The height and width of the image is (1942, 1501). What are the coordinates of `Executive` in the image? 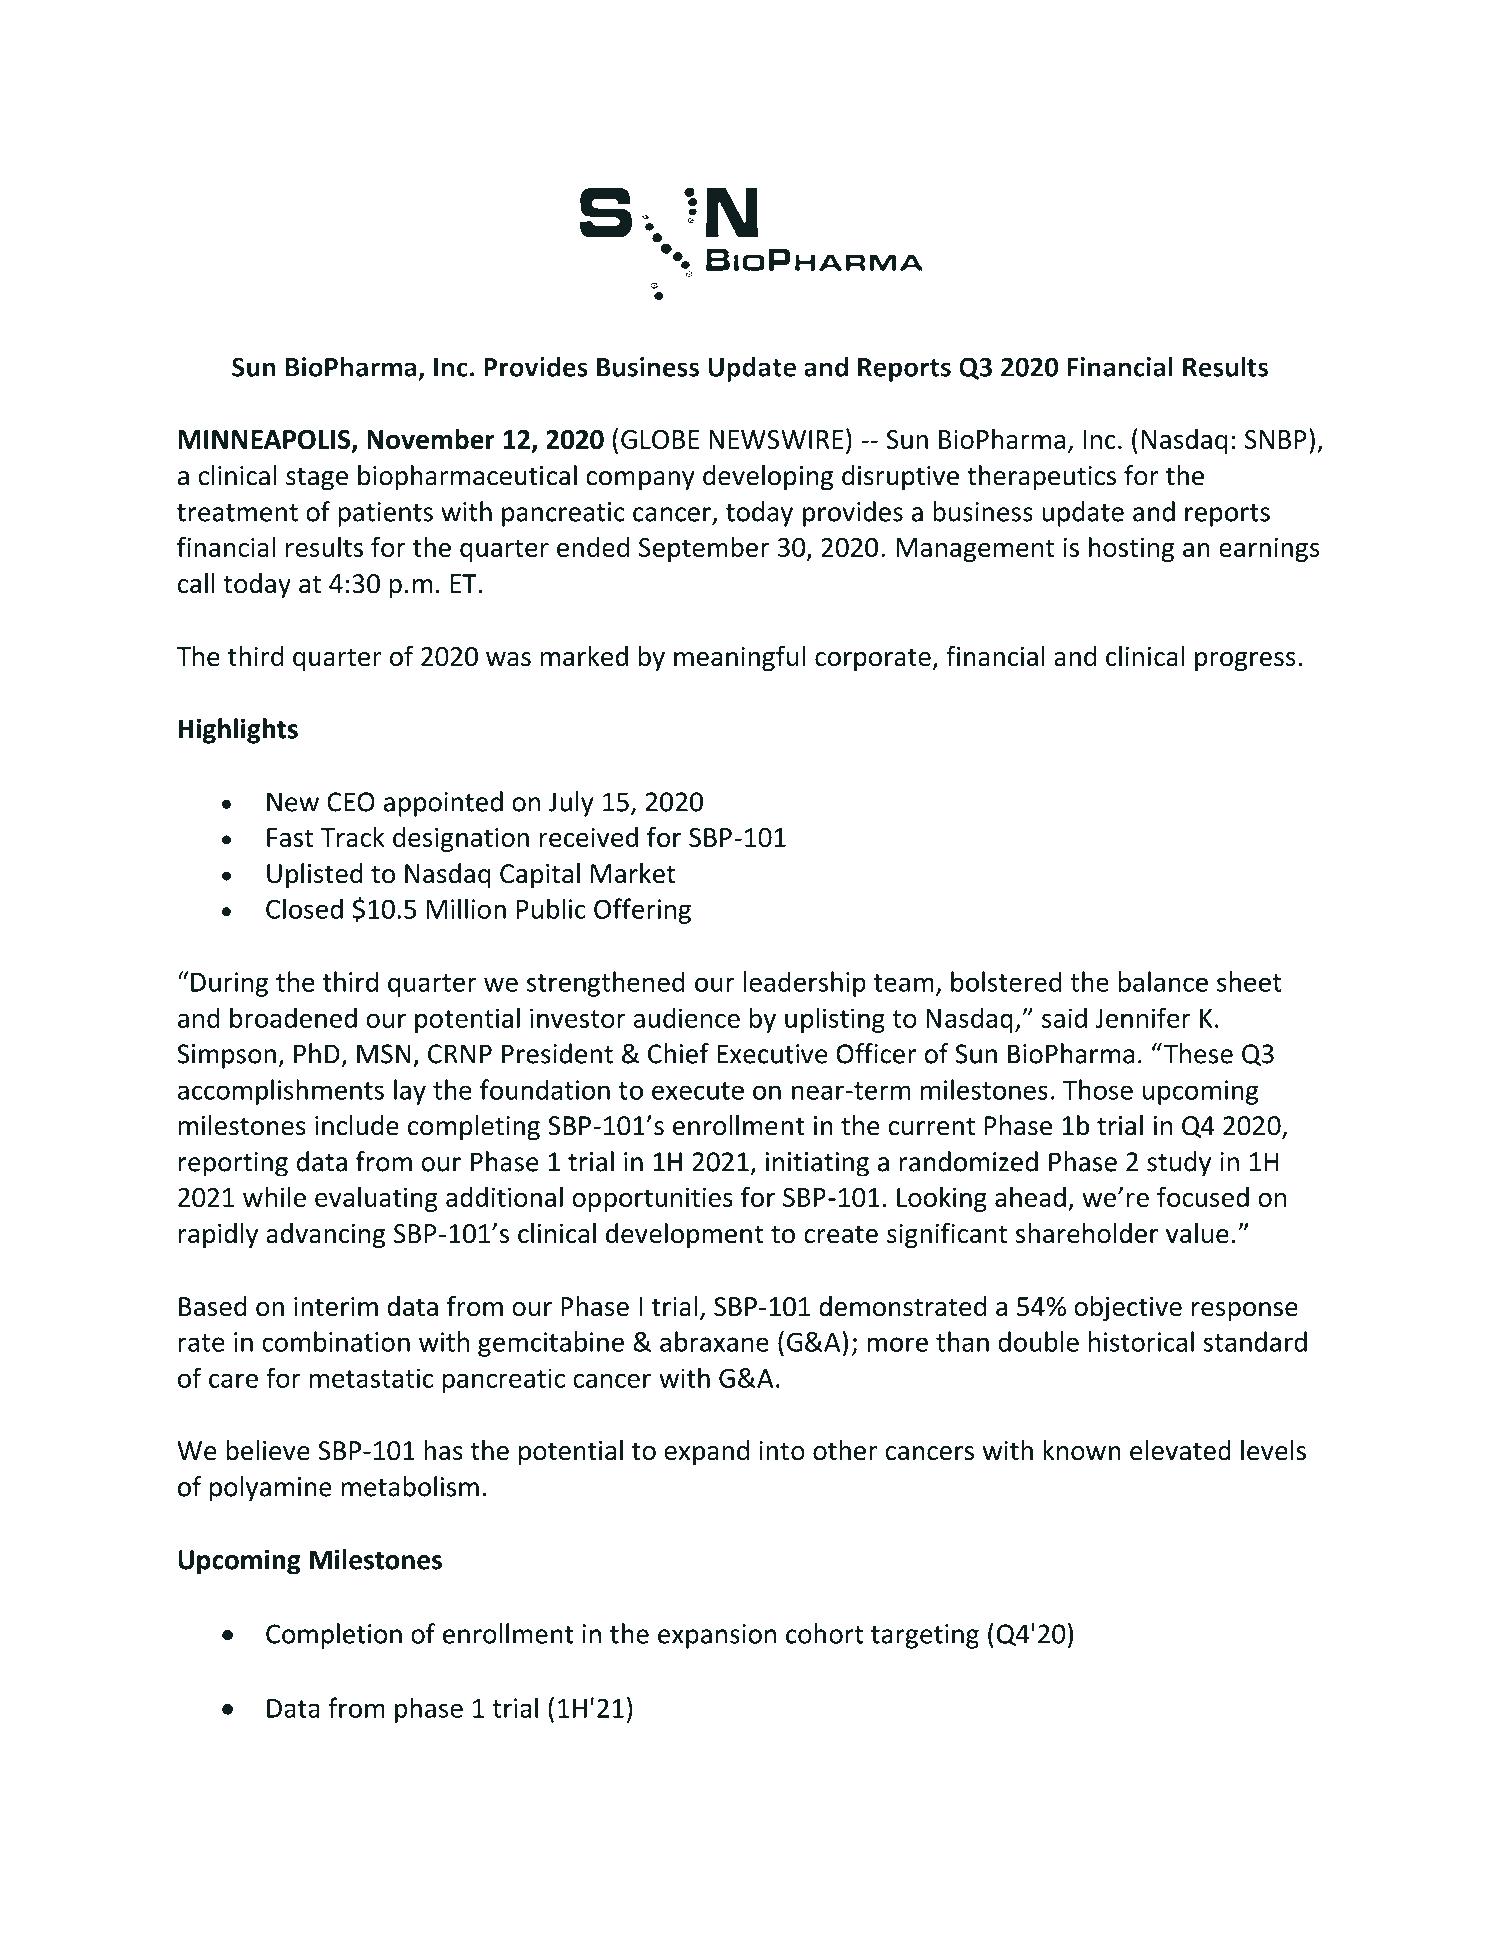 It's located at (772, 1054).
